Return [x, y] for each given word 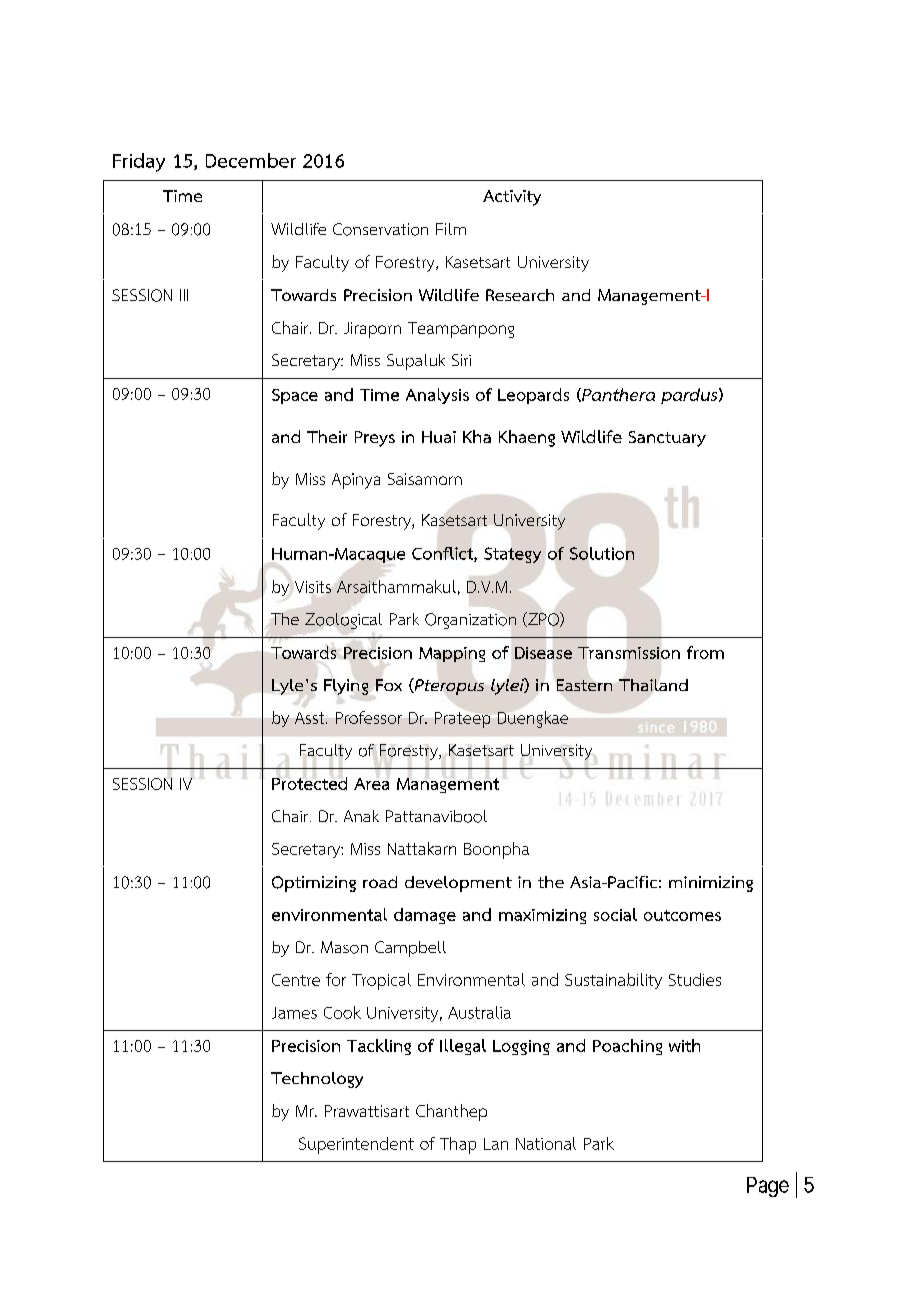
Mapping [452, 654]
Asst [311, 718]
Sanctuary [667, 439]
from [705, 652]
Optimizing [314, 884]
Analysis [437, 396]
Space [295, 396]
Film [451, 229]
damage [425, 916]
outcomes [682, 915]
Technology [317, 1080]
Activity [512, 198]
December [251, 160]
